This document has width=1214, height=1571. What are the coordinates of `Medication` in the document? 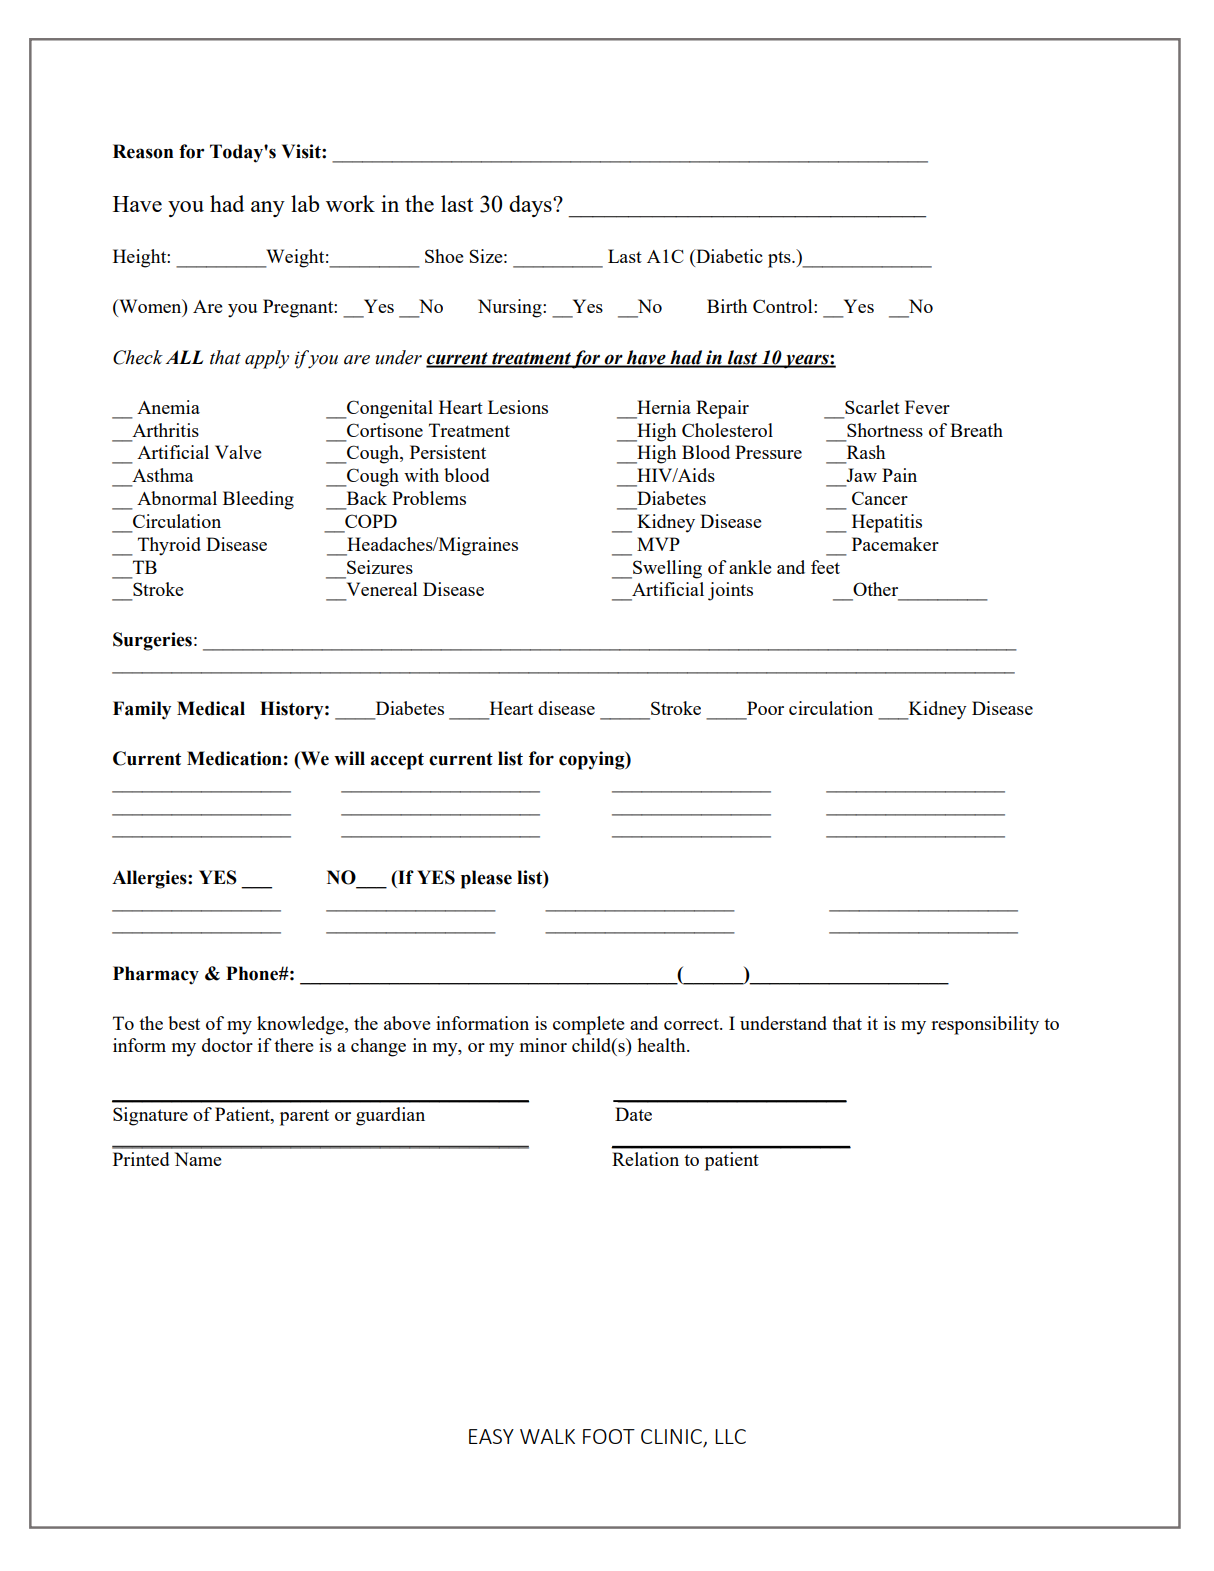 It's located at (234, 758).
